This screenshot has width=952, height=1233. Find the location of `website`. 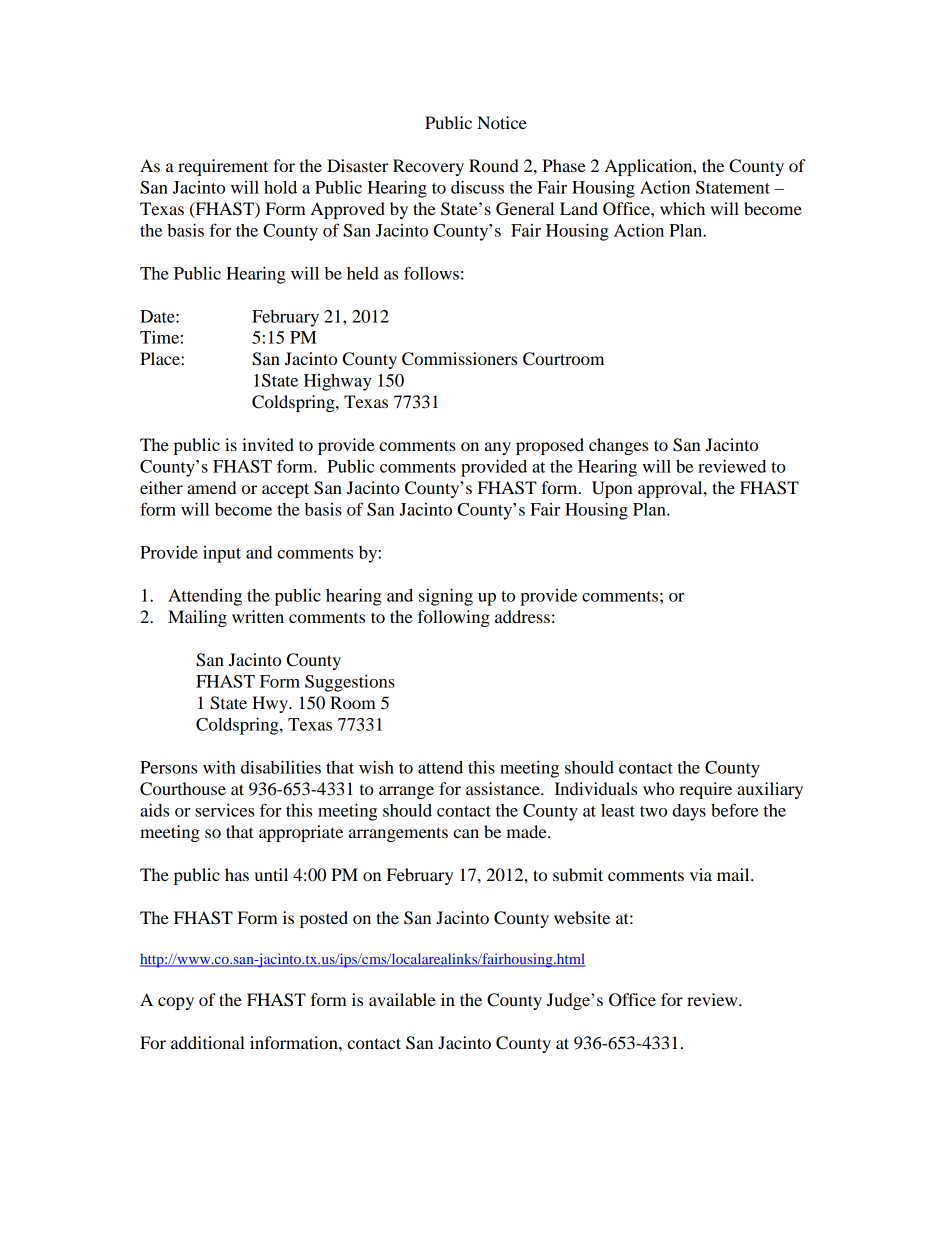

website is located at coordinates (582, 917).
